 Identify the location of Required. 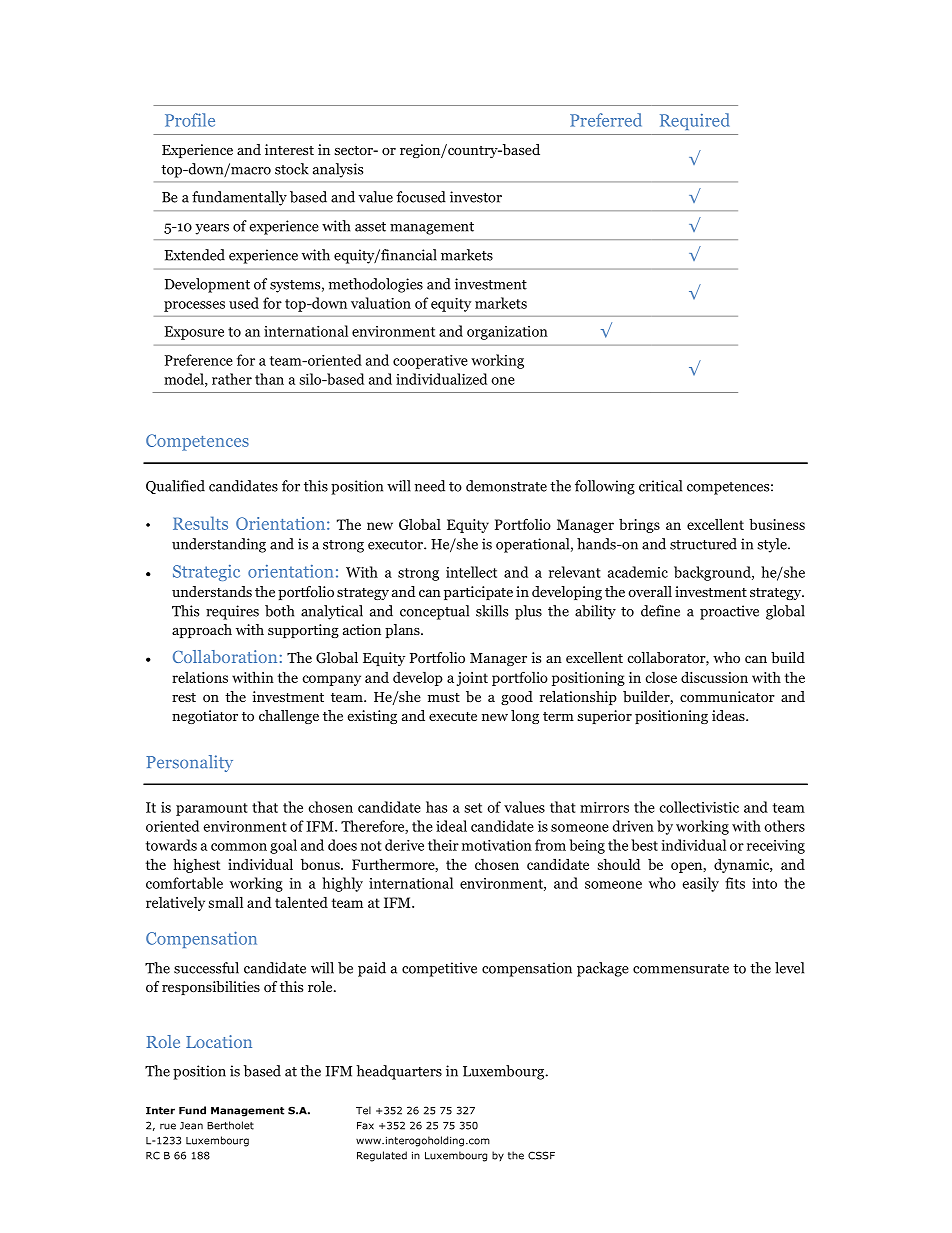
(694, 121).
